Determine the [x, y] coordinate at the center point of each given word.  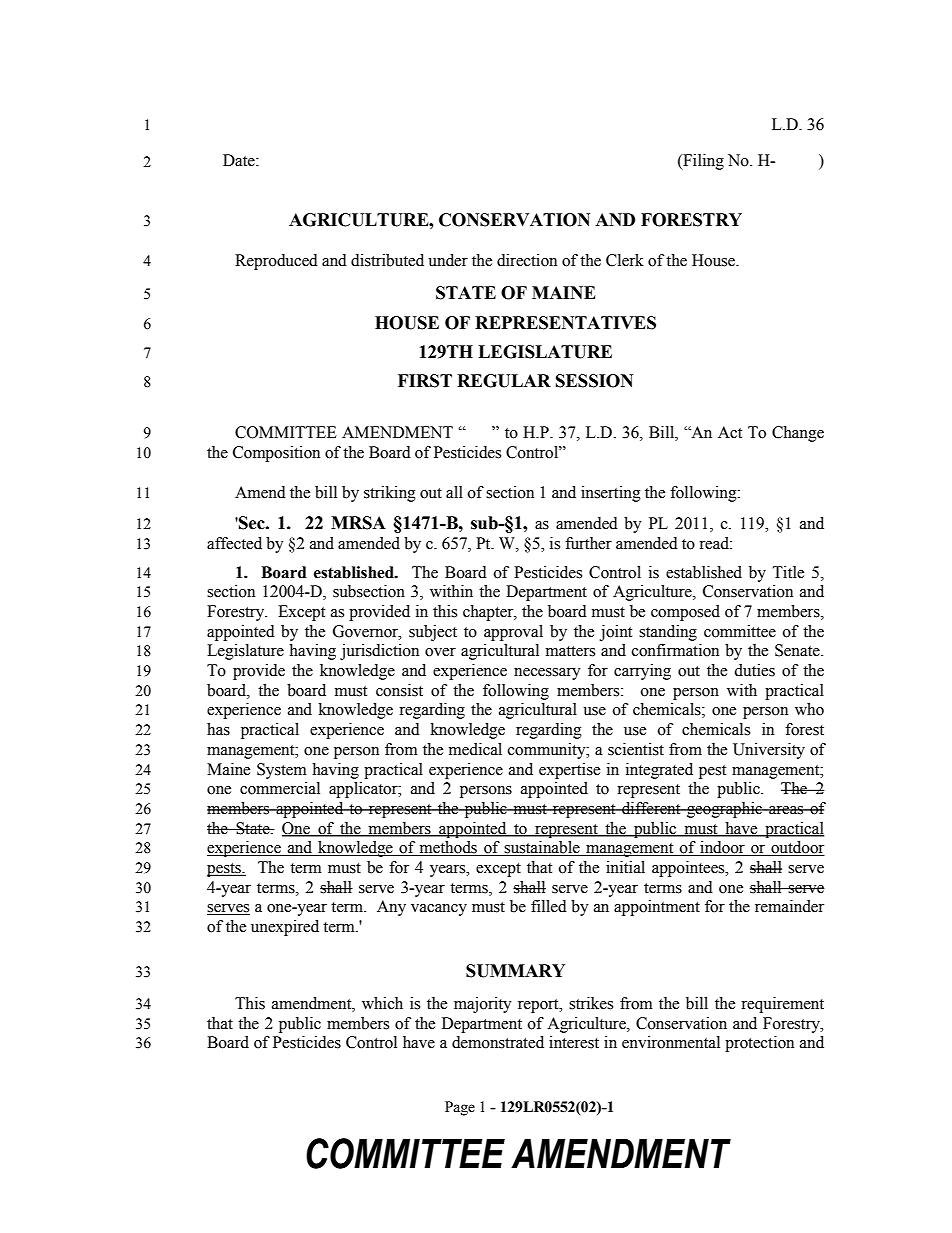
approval [513, 633]
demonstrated [498, 1042]
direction [527, 260]
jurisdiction [379, 652]
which [382, 1003]
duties [754, 670]
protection [759, 1044]
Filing [702, 162]
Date [240, 160]
